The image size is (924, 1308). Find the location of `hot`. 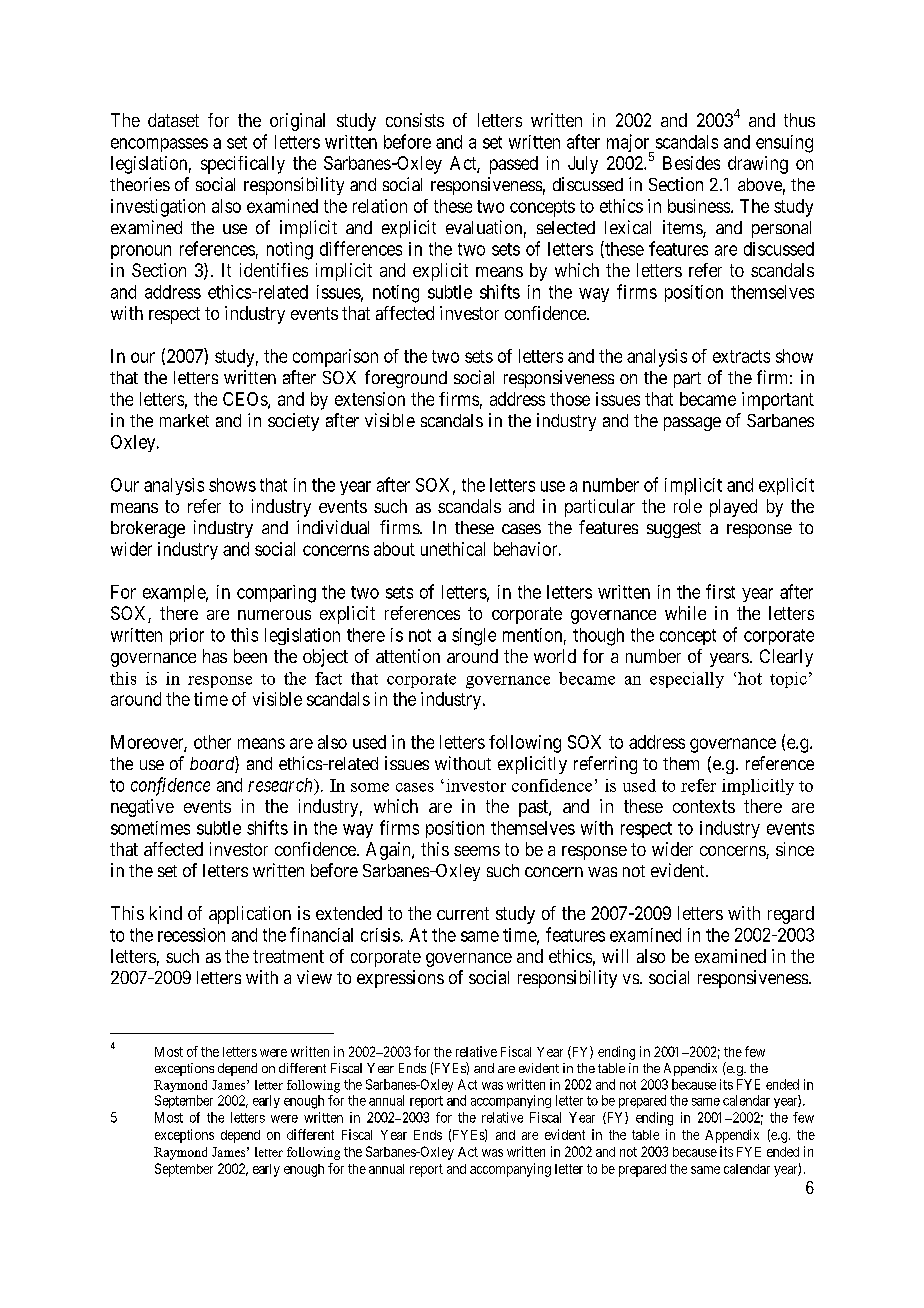

hot is located at coordinates (750, 678).
